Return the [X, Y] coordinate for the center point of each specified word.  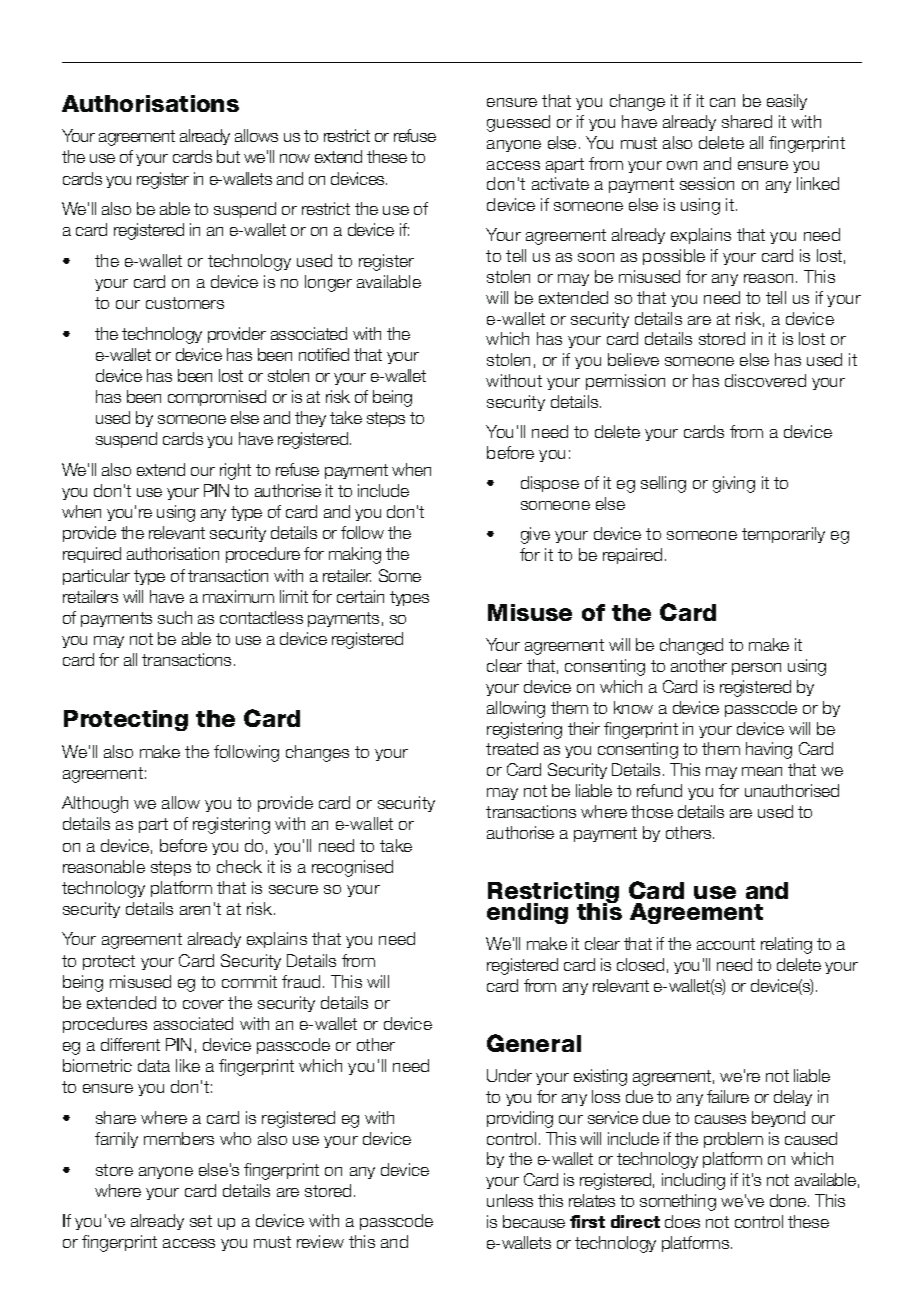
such [175, 617]
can [722, 102]
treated [512, 748]
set [201, 1221]
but [228, 156]
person [756, 669]
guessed [518, 123]
